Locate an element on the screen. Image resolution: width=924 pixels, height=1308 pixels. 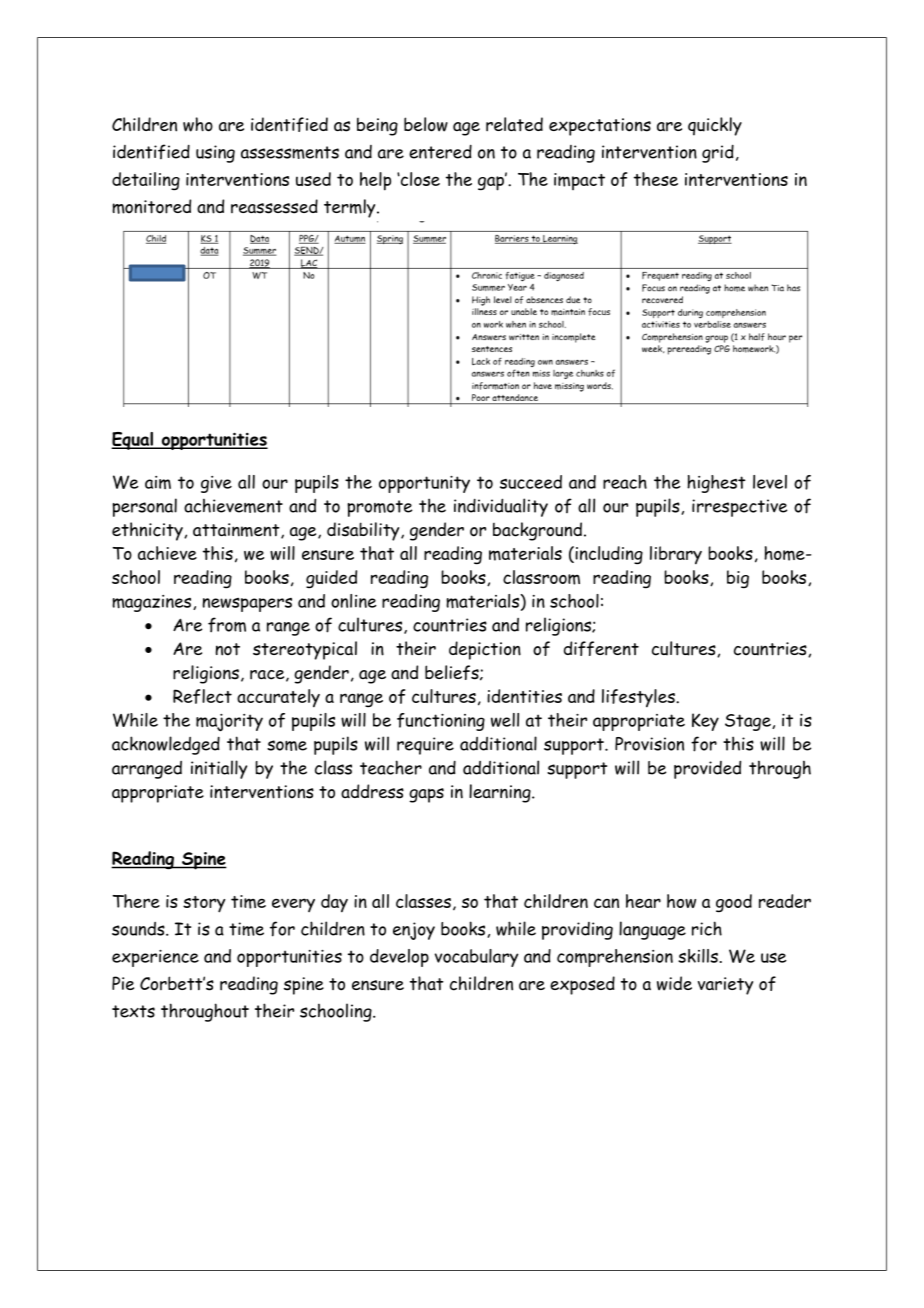
entered is located at coordinates (440, 151).
